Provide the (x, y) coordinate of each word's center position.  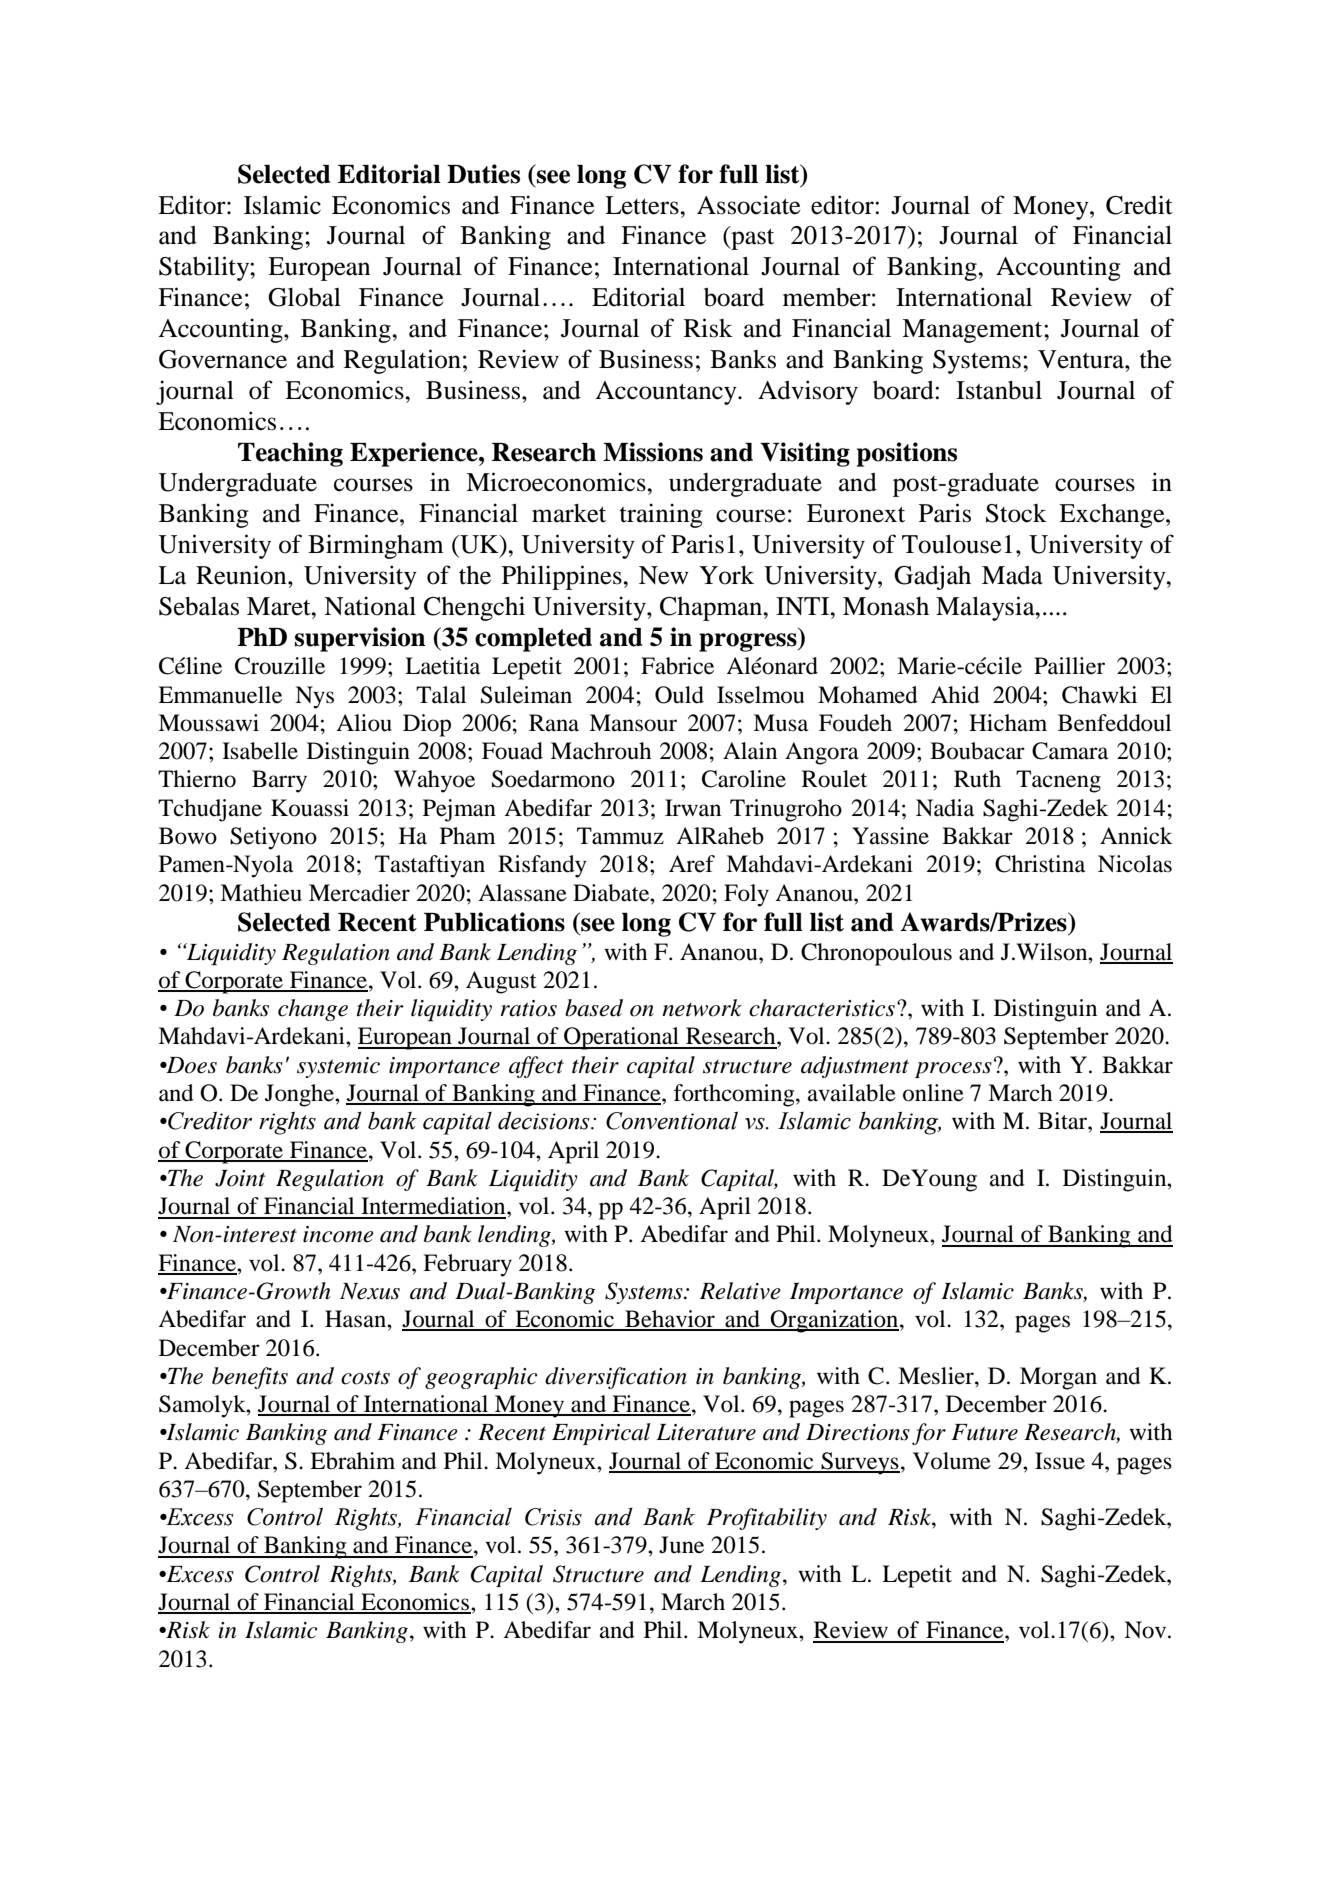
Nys (314, 697)
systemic (338, 1067)
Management (973, 331)
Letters (643, 205)
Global (304, 297)
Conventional (672, 1120)
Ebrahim (352, 1461)
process (953, 1070)
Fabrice (677, 666)
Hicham (1008, 723)
